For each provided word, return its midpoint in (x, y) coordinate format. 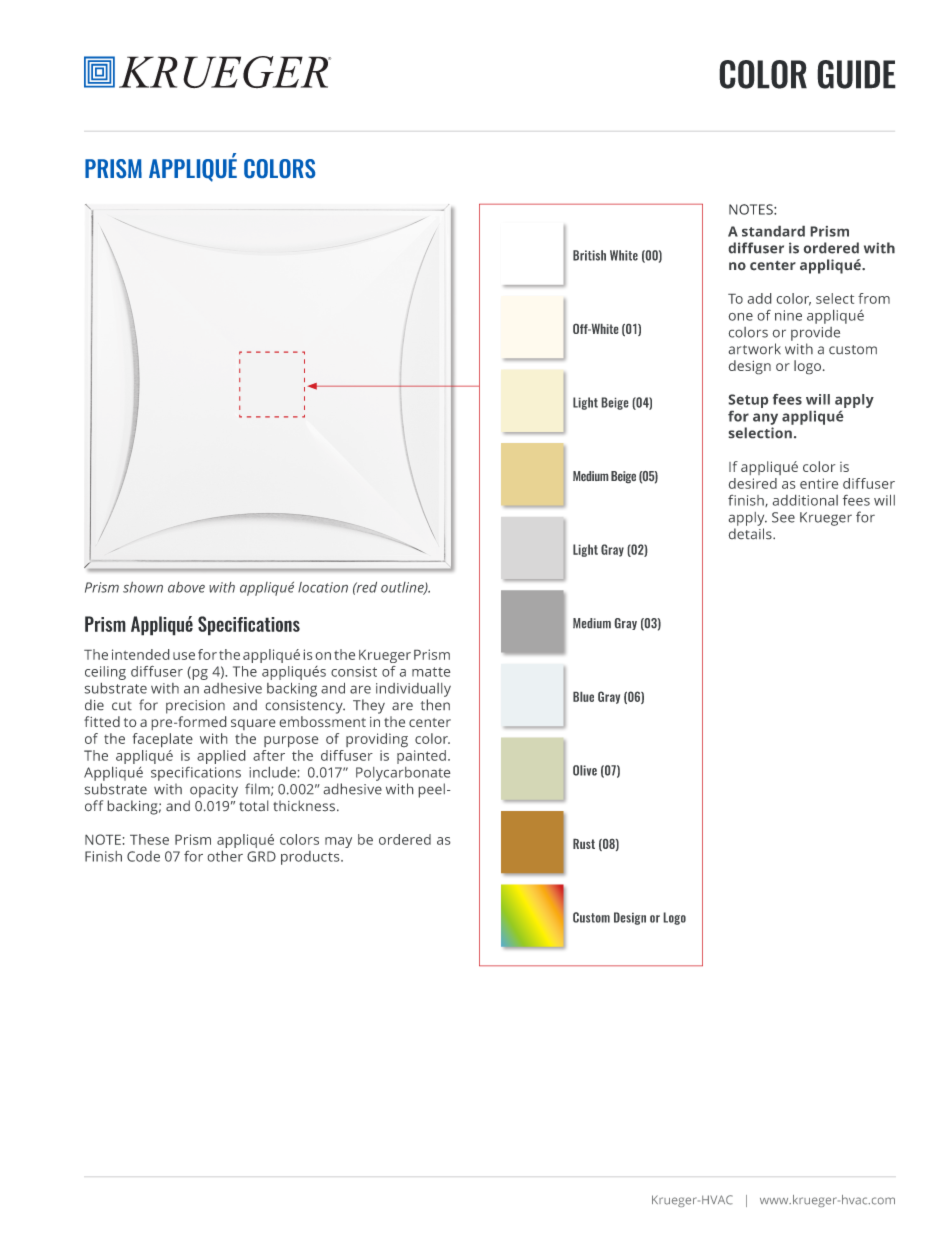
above (186, 587)
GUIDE (856, 74)
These (149, 839)
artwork (755, 348)
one (741, 317)
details (751, 533)
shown (143, 587)
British (589, 255)
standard (773, 231)
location (323, 587)
